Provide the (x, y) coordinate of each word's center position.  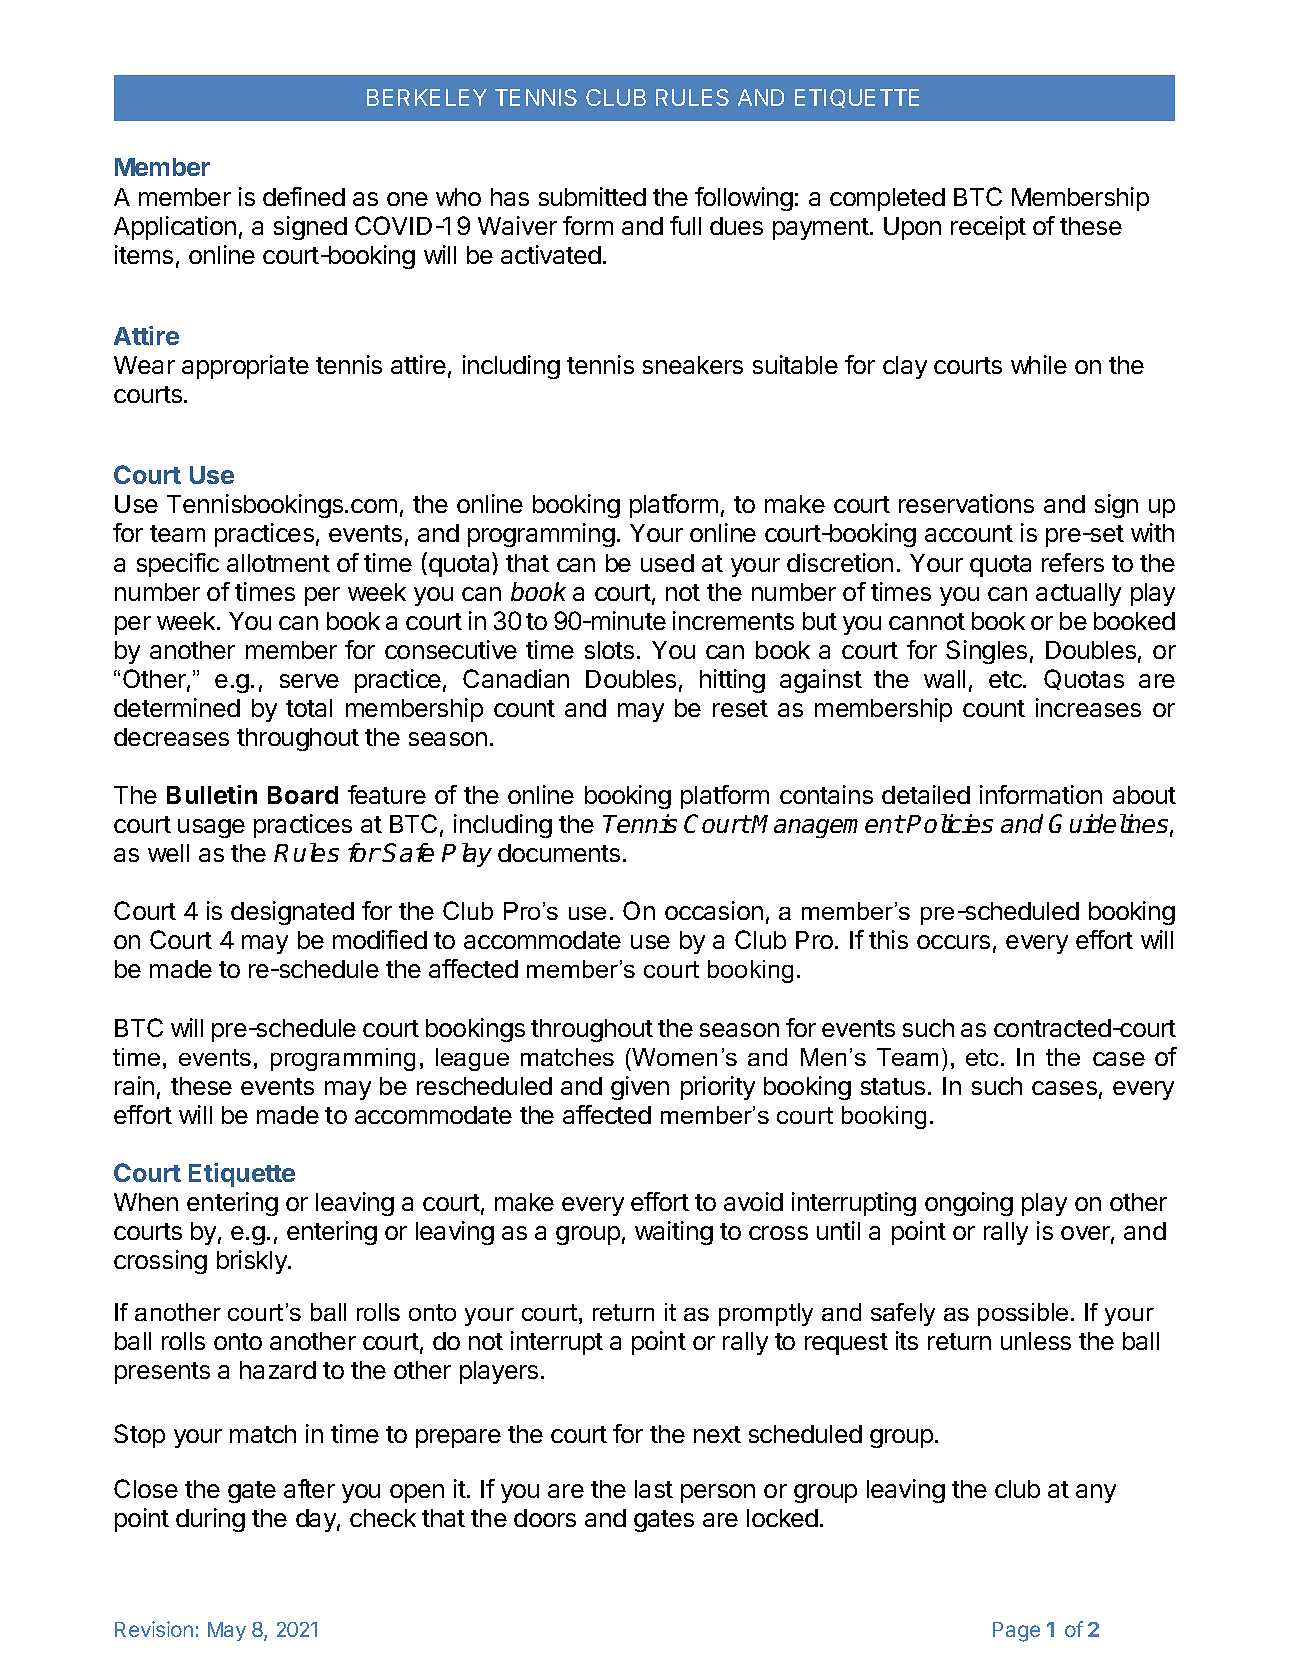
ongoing (969, 1204)
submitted (592, 196)
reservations (966, 503)
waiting (674, 1233)
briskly (253, 1262)
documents (559, 853)
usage (211, 828)
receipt (988, 228)
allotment (278, 563)
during (210, 1520)
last (654, 1489)
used (667, 563)
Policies (950, 823)
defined (304, 196)
